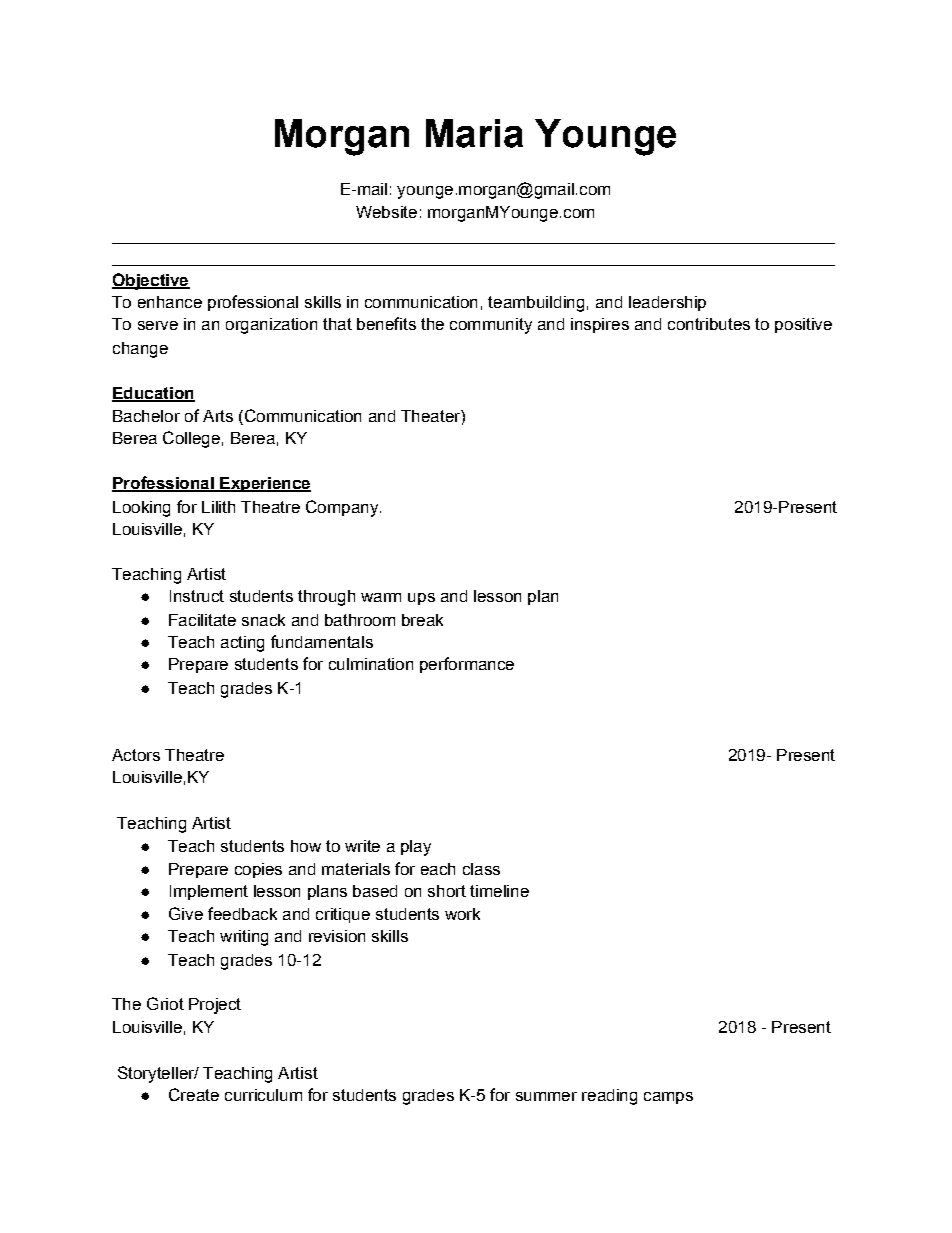  I want to click on summer, so click(546, 1096).
